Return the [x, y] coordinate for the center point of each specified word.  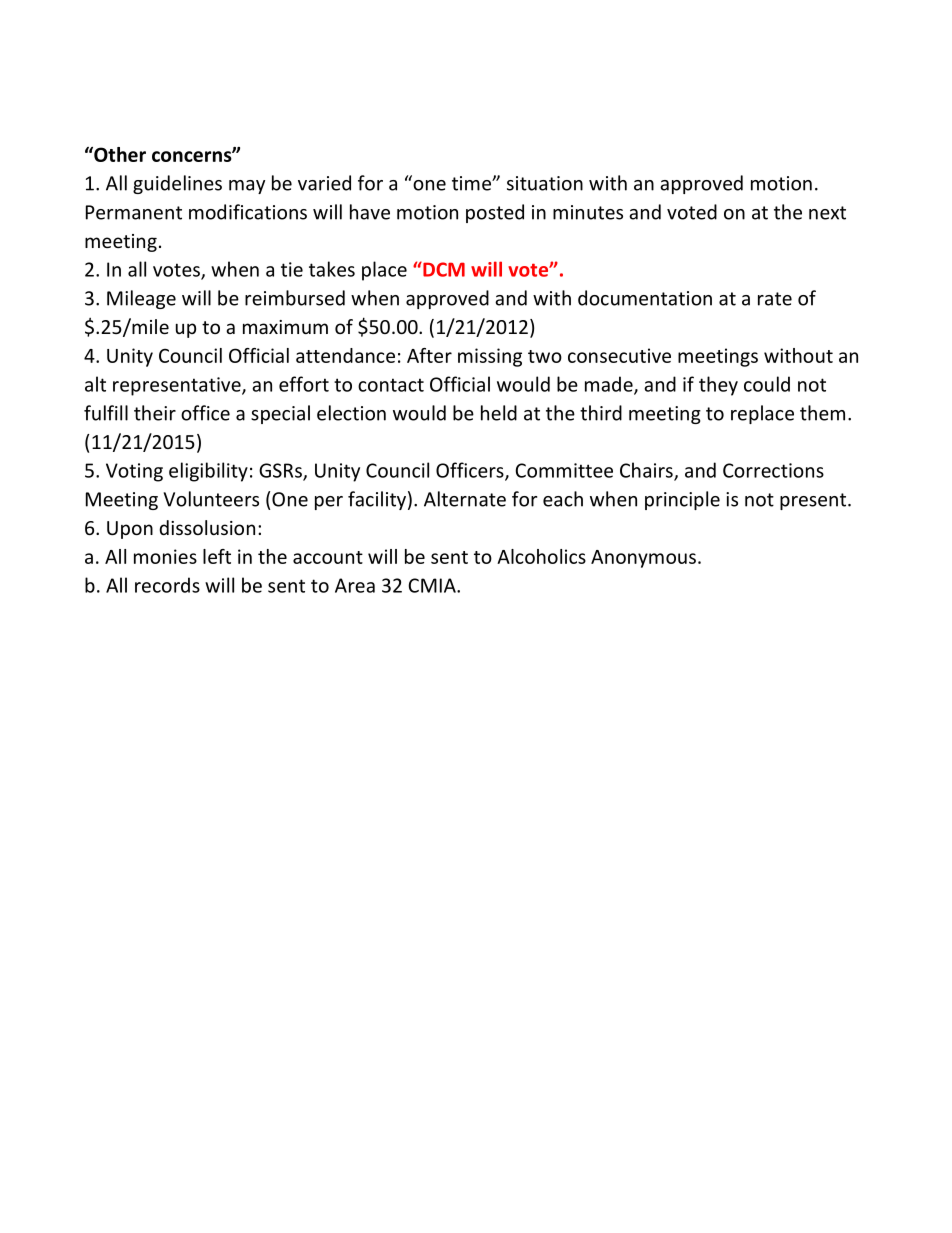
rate [775, 299]
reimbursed [295, 298]
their [155, 413]
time [472, 183]
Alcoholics [541, 556]
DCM [443, 269]
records [167, 585]
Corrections [773, 470]
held [499, 413]
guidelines [177, 184]
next [827, 213]
